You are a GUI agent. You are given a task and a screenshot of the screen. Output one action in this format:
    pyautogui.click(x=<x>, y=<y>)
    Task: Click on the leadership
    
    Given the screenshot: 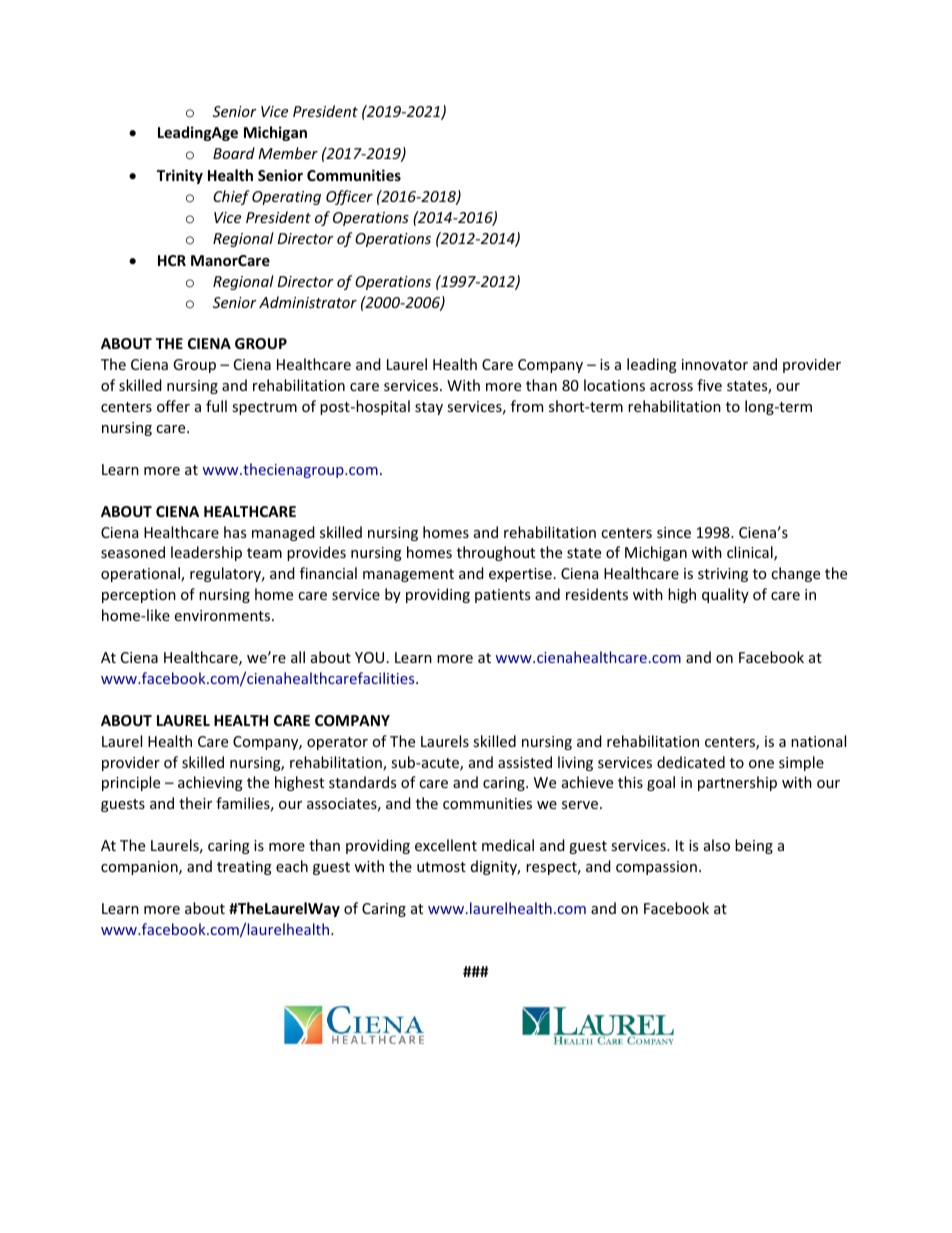 What is the action you would take?
    pyautogui.click(x=206, y=553)
